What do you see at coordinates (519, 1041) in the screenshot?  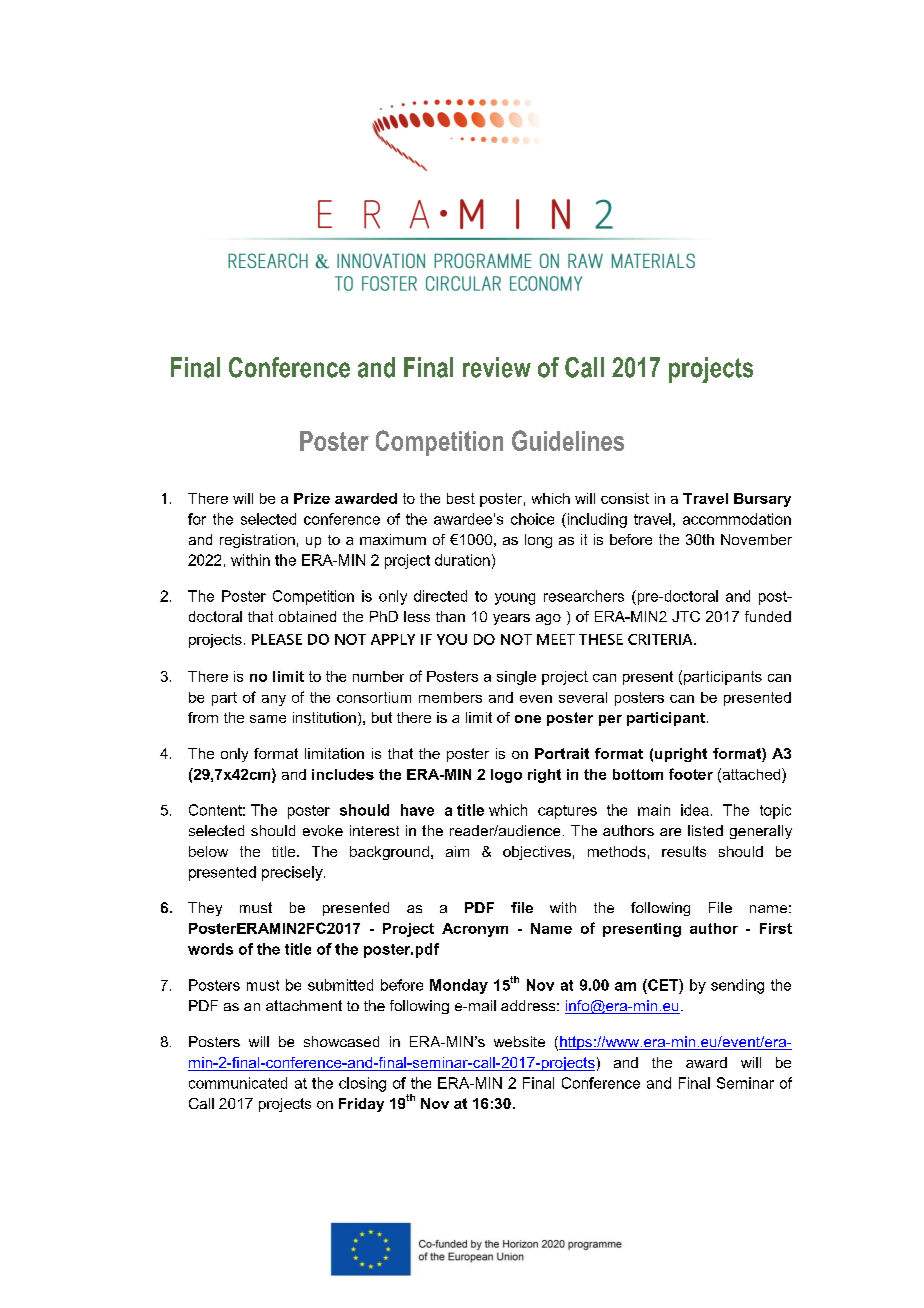 I see `website` at bounding box center [519, 1041].
